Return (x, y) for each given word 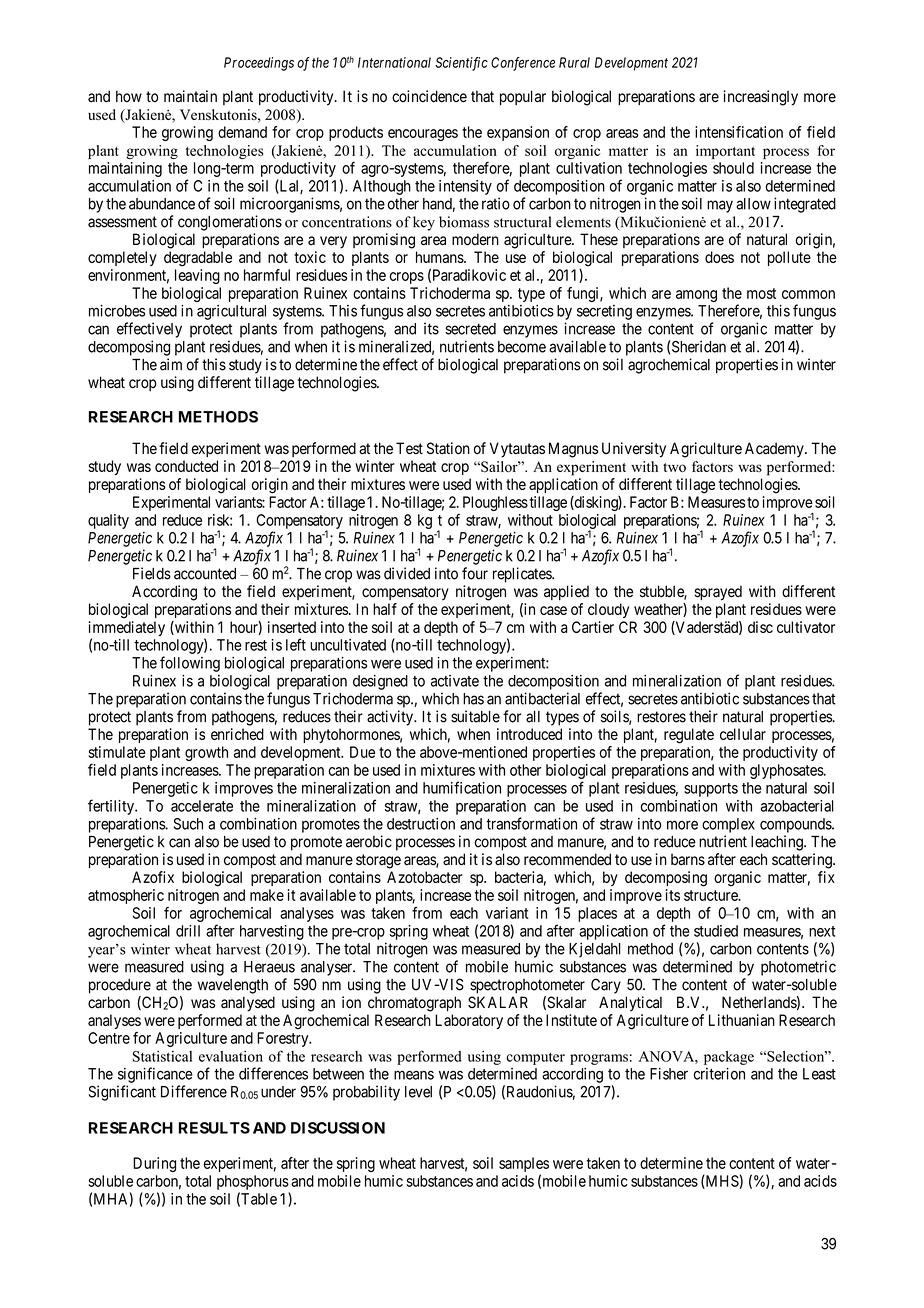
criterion (719, 1074)
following (190, 664)
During (154, 1164)
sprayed (718, 593)
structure (712, 895)
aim (171, 364)
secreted (470, 329)
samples (524, 1166)
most (761, 293)
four (475, 573)
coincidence (429, 96)
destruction (421, 824)
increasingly (760, 98)
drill (188, 931)
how (129, 96)
